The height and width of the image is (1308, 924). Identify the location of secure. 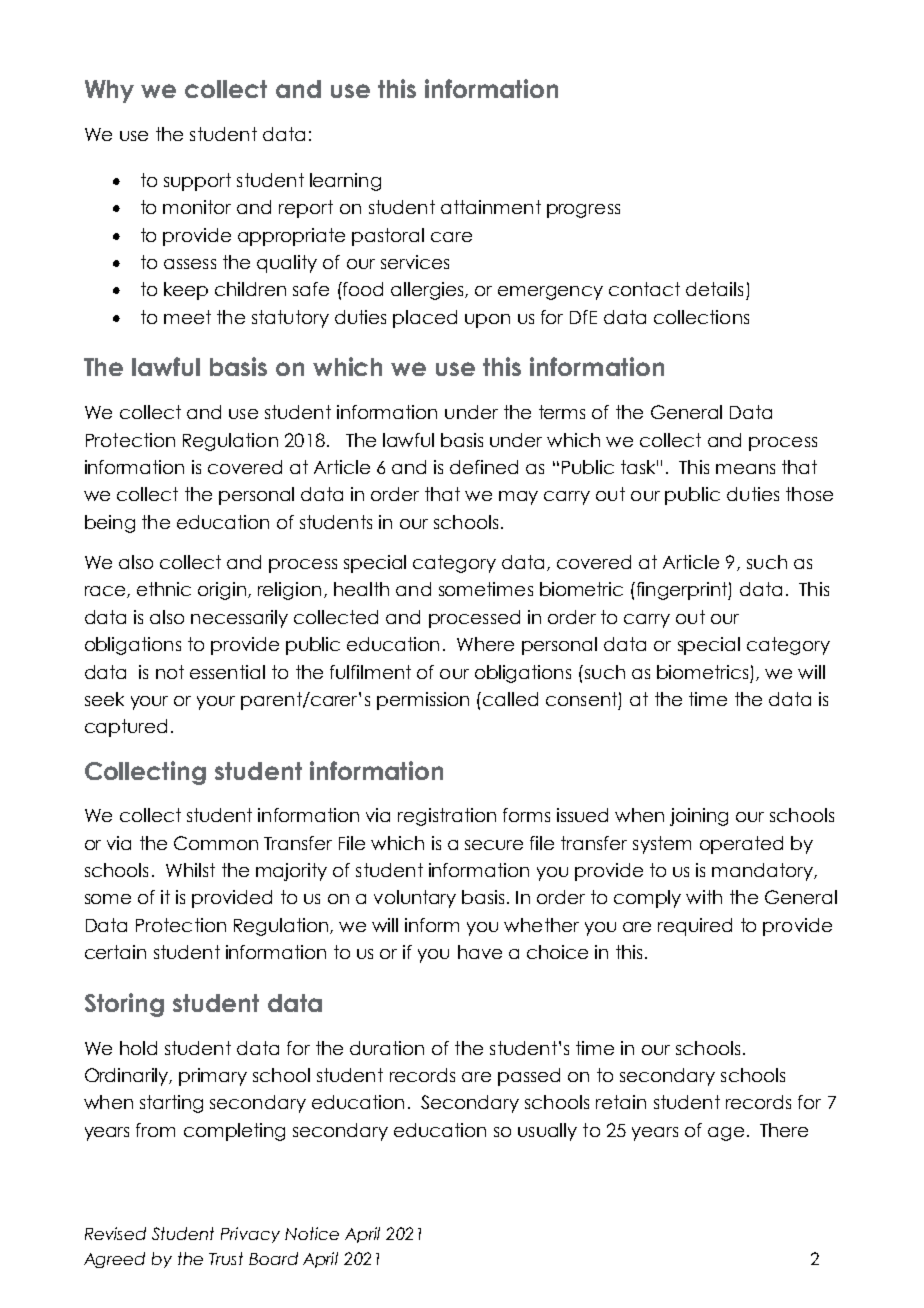
(494, 845).
